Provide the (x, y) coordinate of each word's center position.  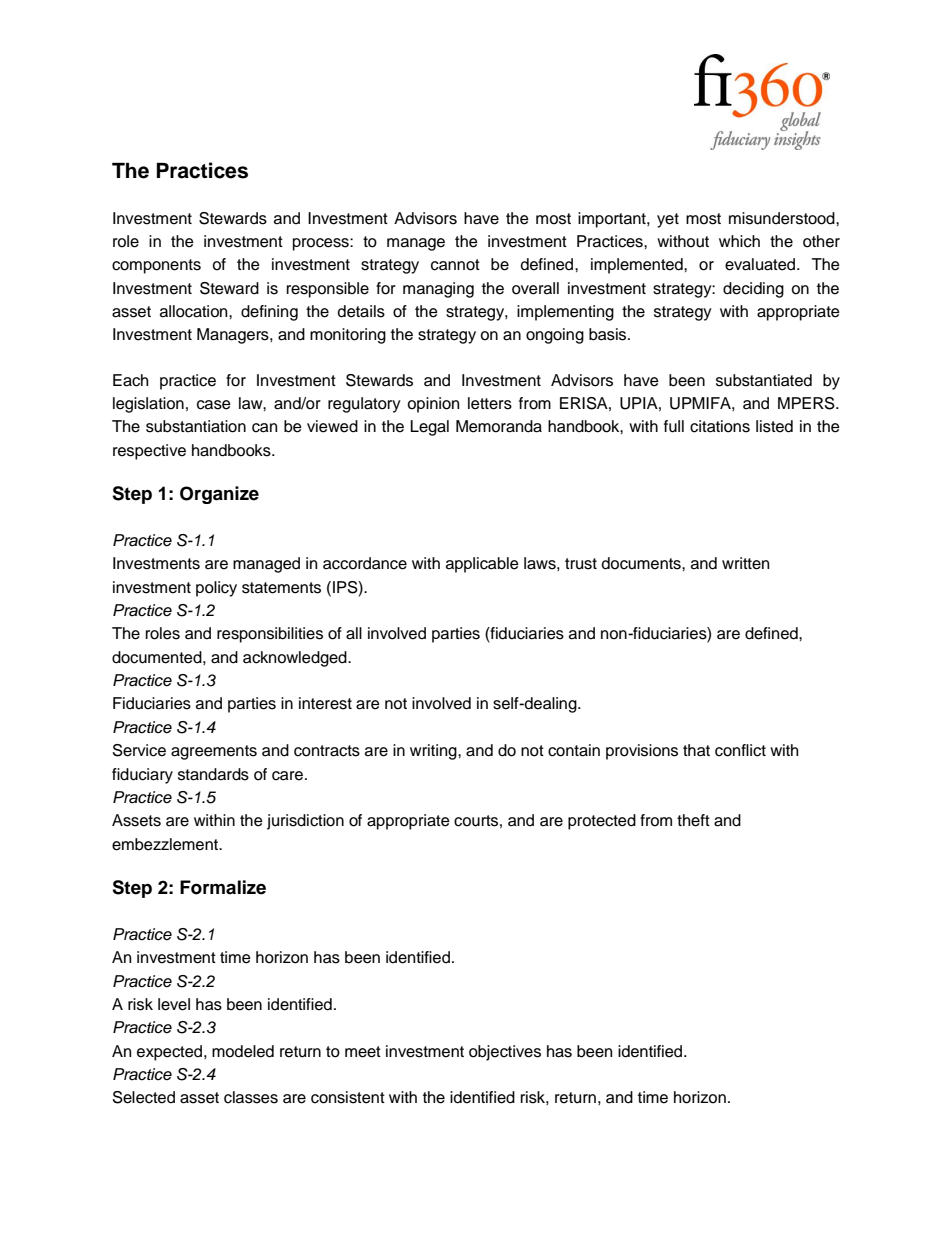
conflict (740, 750)
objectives (505, 1053)
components (156, 266)
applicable (482, 565)
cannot (455, 265)
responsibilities (270, 635)
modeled (243, 1051)
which (739, 241)
